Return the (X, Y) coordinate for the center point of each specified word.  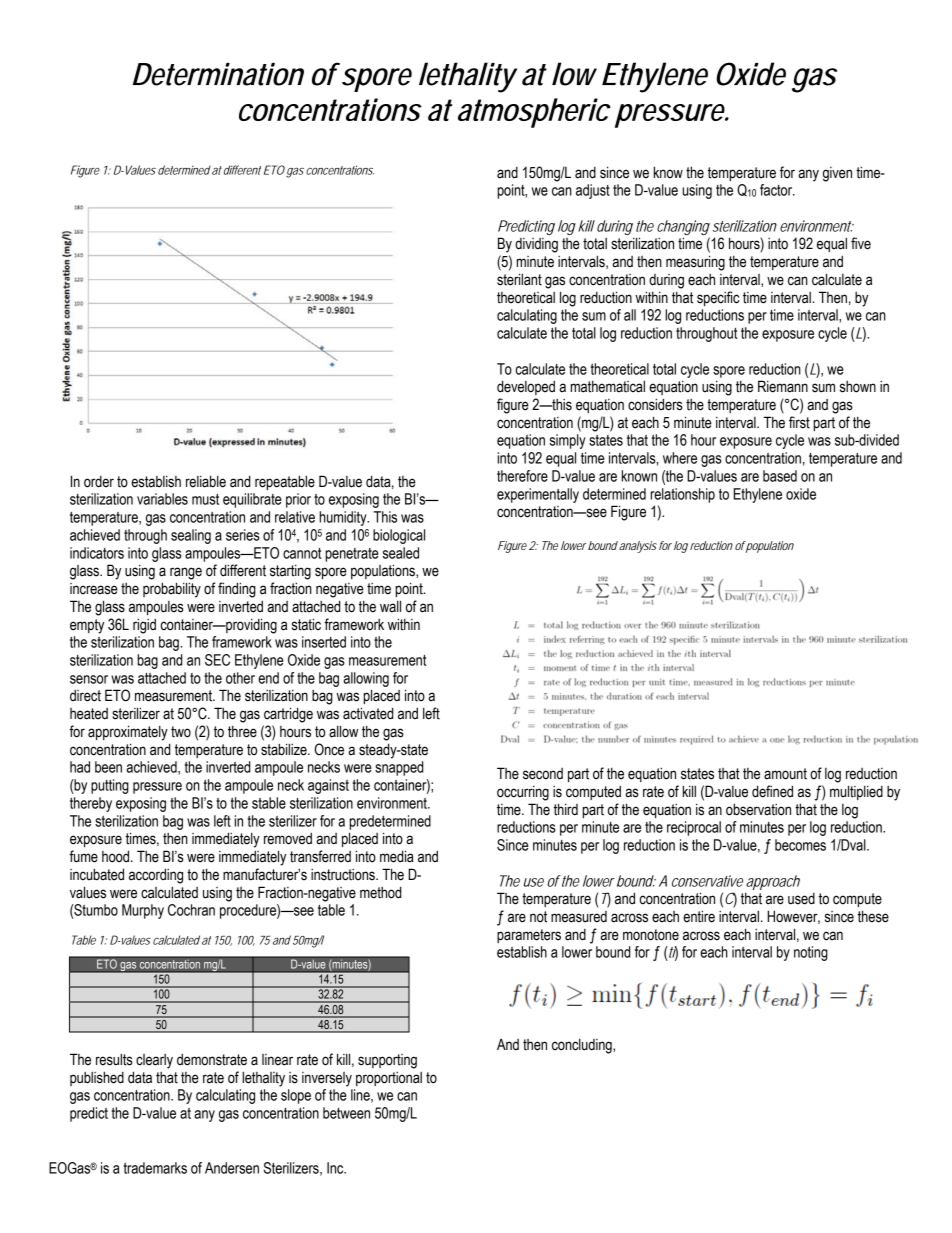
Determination (218, 74)
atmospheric (534, 113)
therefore (522, 476)
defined (772, 791)
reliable (206, 481)
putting (110, 786)
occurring (523, 793)
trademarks (155, 1168)
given (837, 174)
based (780, 476)
